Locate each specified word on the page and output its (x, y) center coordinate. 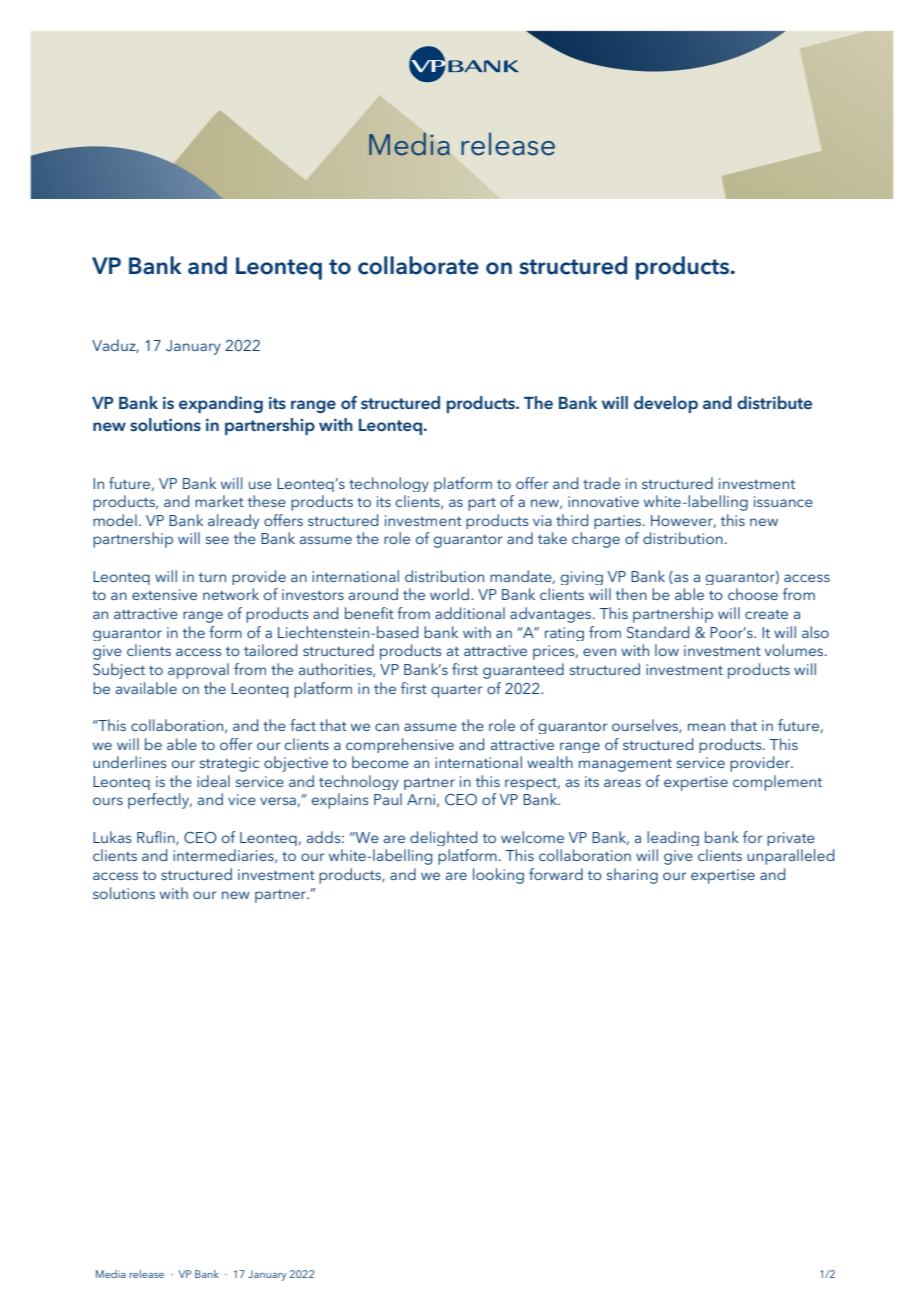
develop (666, 404)
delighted (443, 838)
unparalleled (790, 857)
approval (198, 671)
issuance (783, 501)
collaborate (418, 265)
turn (212, 577)
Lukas (112, 837)
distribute (774, 402)
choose (753, 594)
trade (601, 483)
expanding (221, 404)
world (449, 594)
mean (706, 727)
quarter (456, 691)
